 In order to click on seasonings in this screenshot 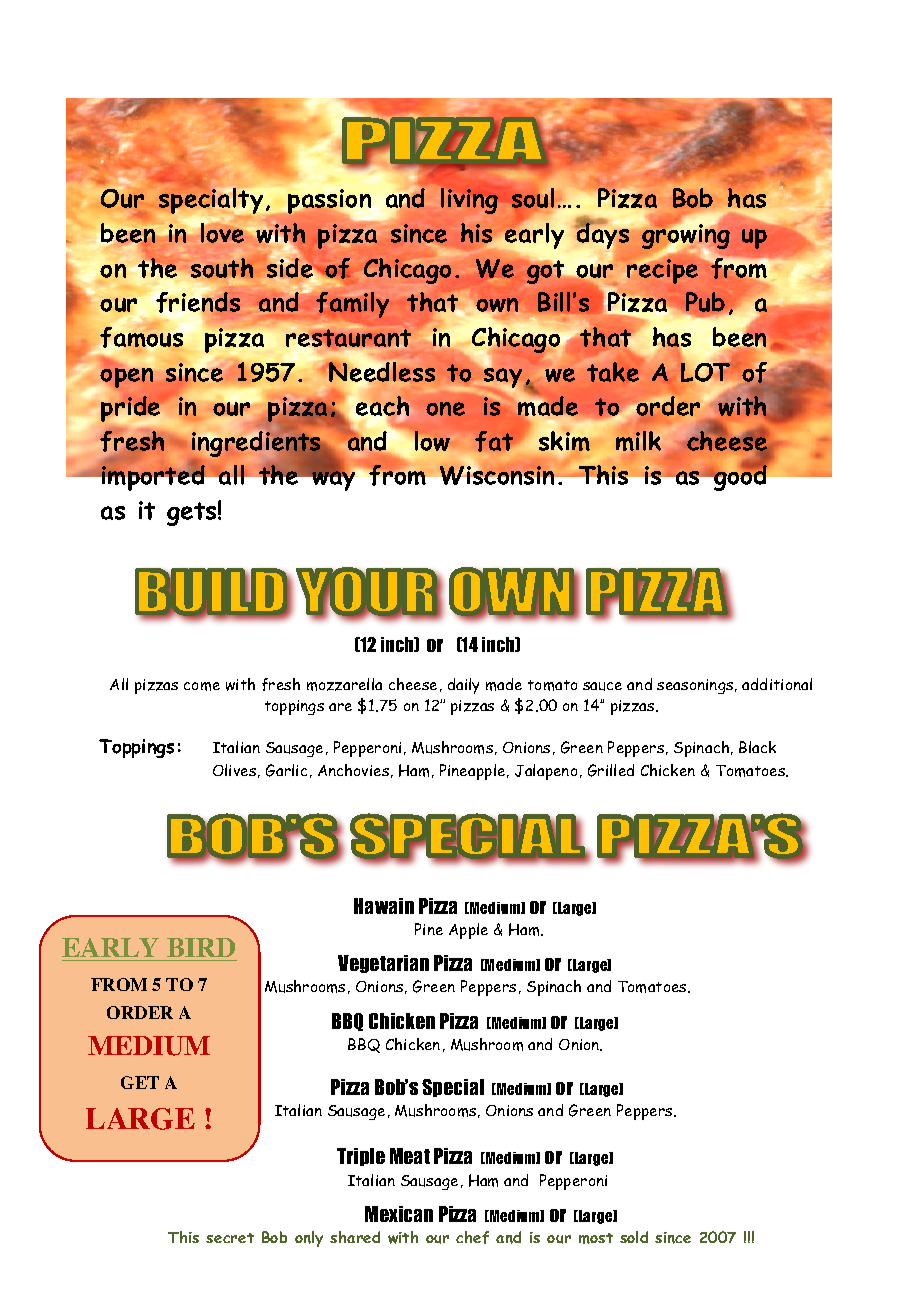, I will do `click(696, 686)`.
